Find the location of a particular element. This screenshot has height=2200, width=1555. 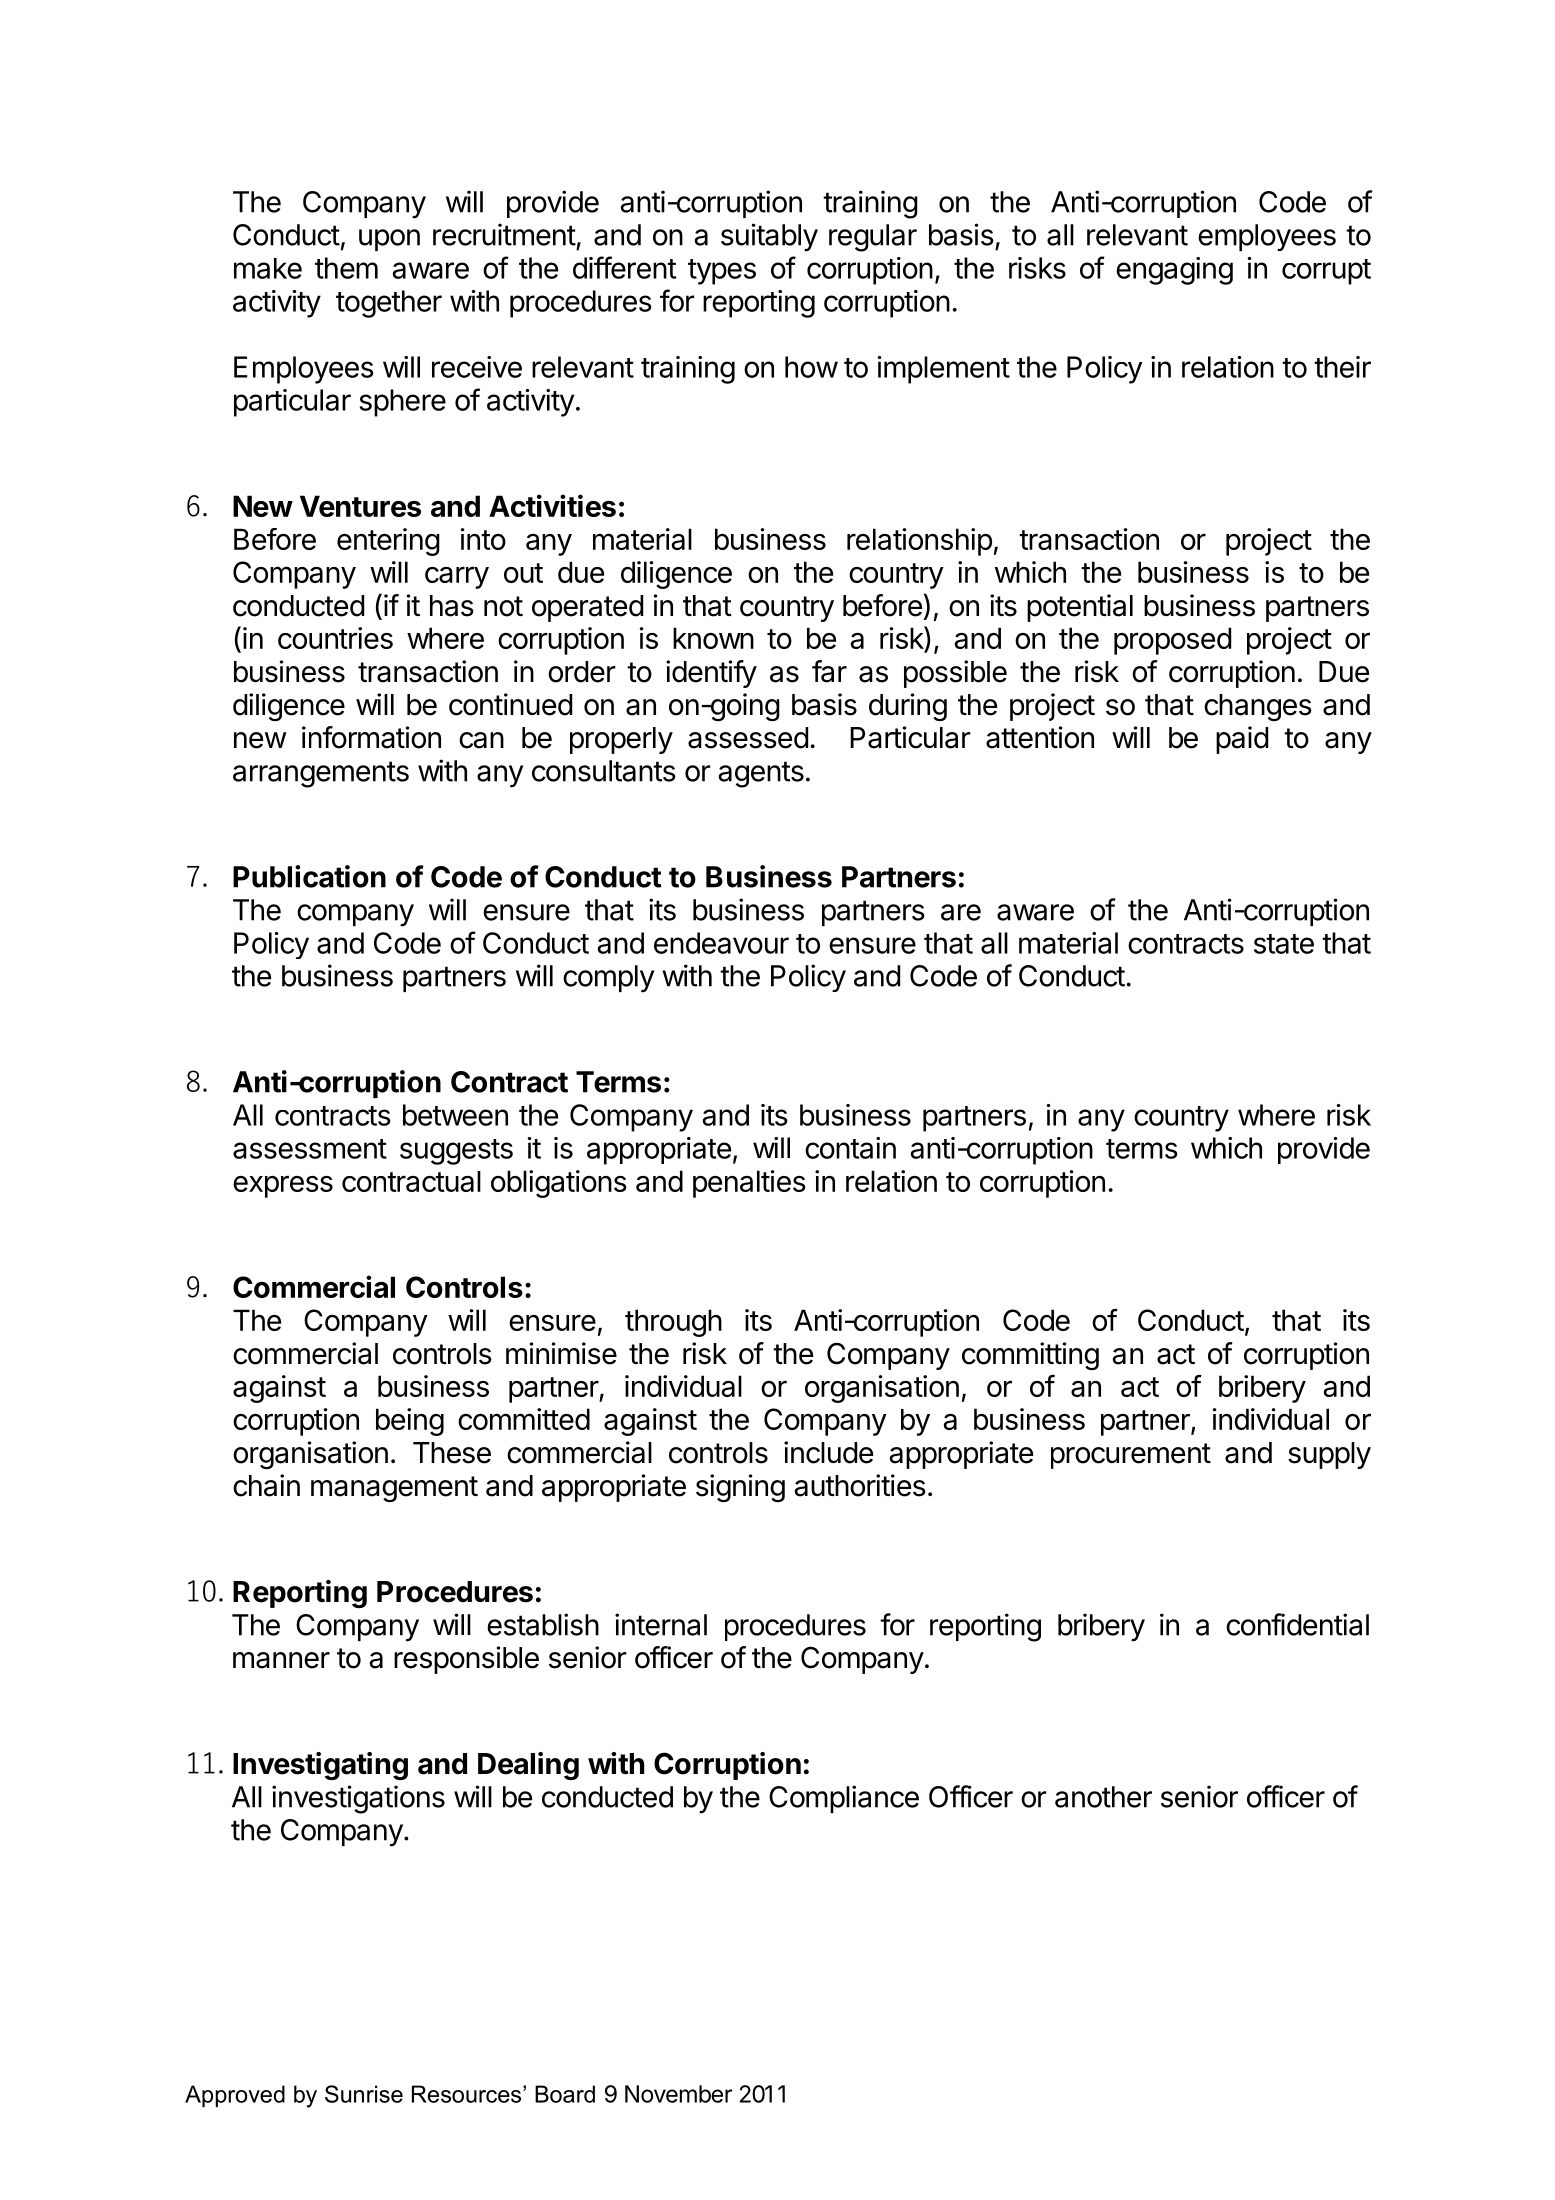

Sunrise is located at coordinates (364, 2094).
